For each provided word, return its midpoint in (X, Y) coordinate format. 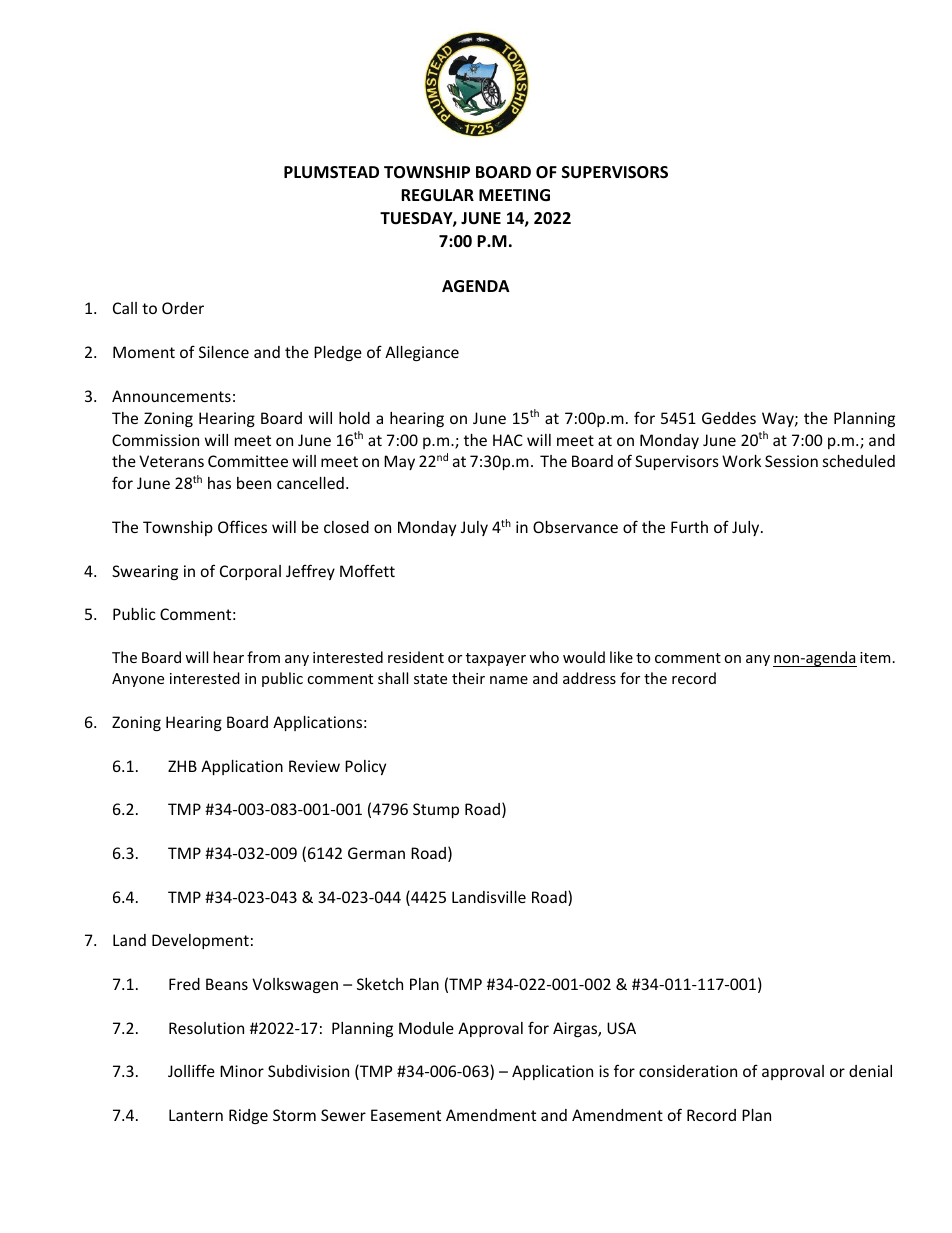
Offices (242, 526)
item (875, 657)
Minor (242, 1071)
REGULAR (437, 195)
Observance (575, 527)
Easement (406, 1115)
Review (314, 766)
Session (791, 461)
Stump (436, 810)
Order (183, 308)
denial (870, 1071)
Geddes (729, 418)
